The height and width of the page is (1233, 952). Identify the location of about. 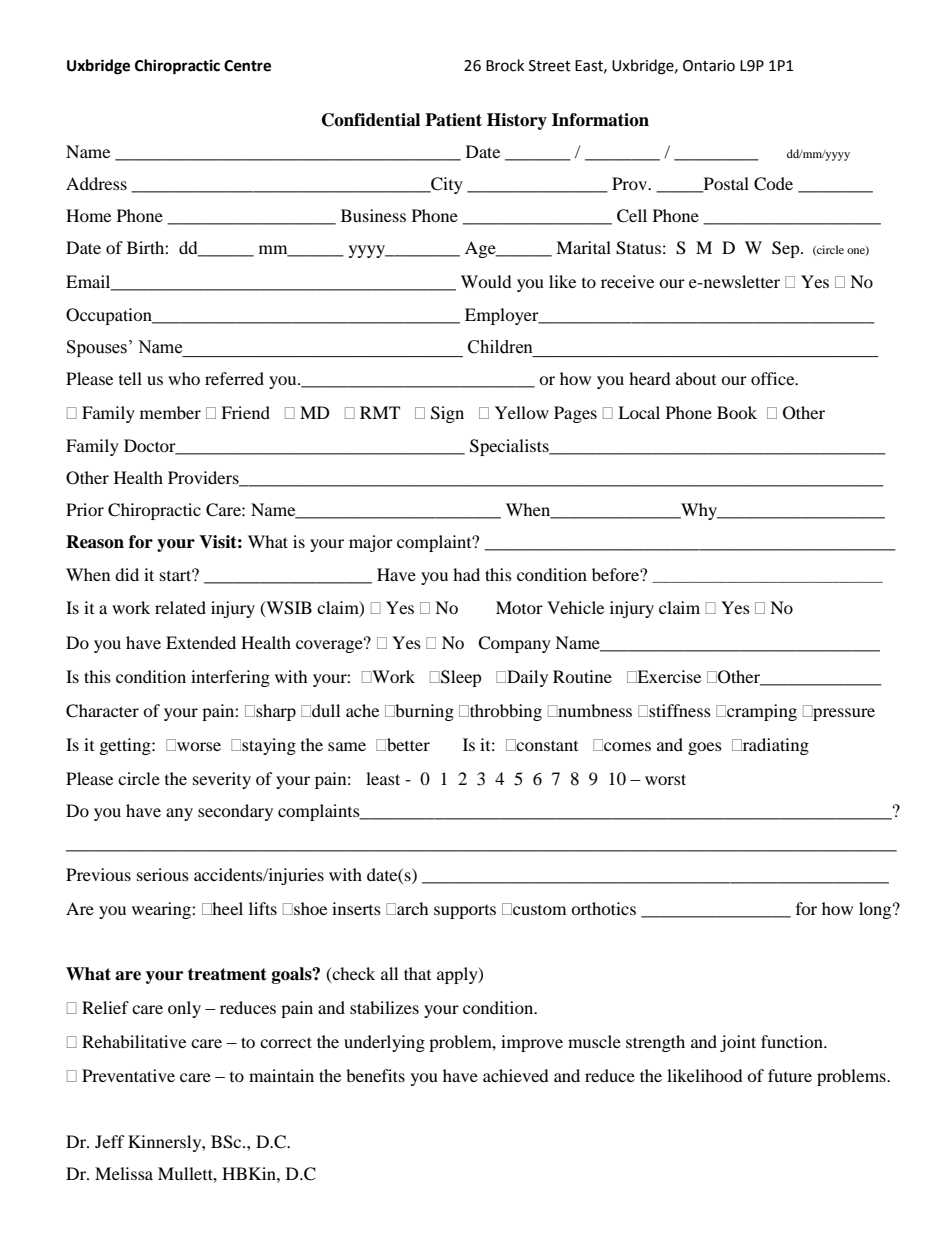
(696, 378).
